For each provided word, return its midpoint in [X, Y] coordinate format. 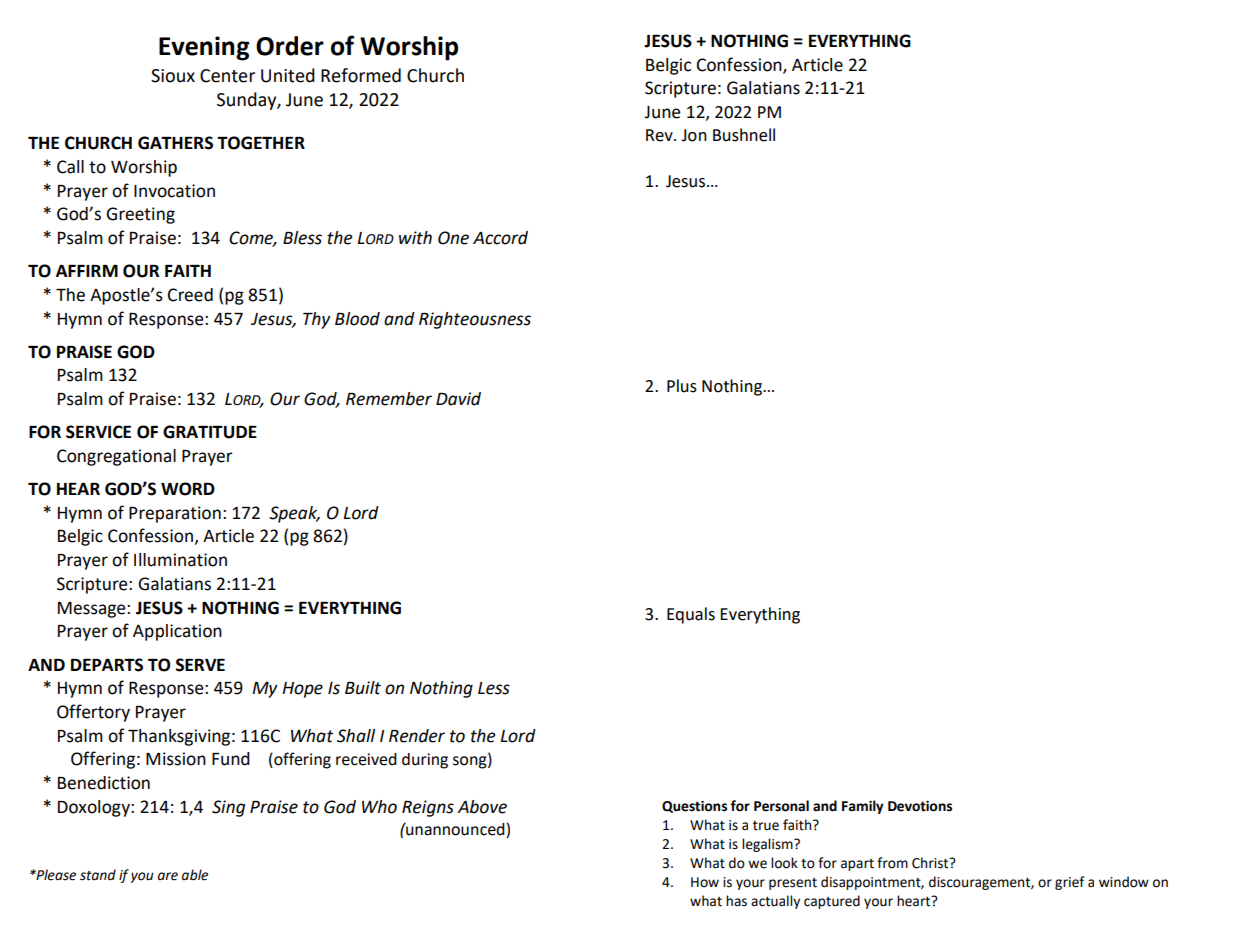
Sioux [173, 76]
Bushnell [744, 135]
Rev [660, 135]
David [458, 399]
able [195, 875]
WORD [188, 489]
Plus [682, 386]
